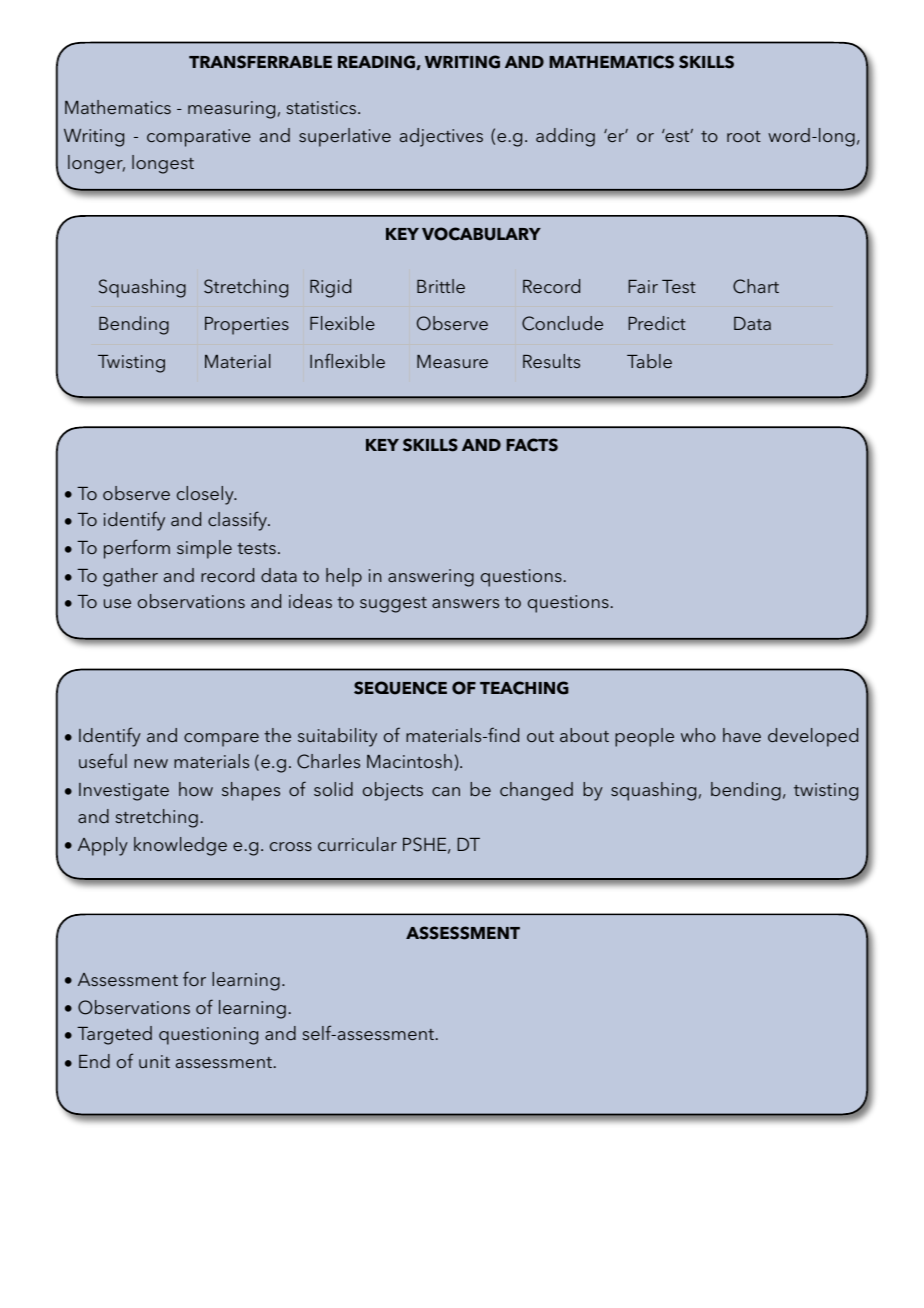 This image has width=924, height=1308. I want to click on answering, so click(431, 578).
